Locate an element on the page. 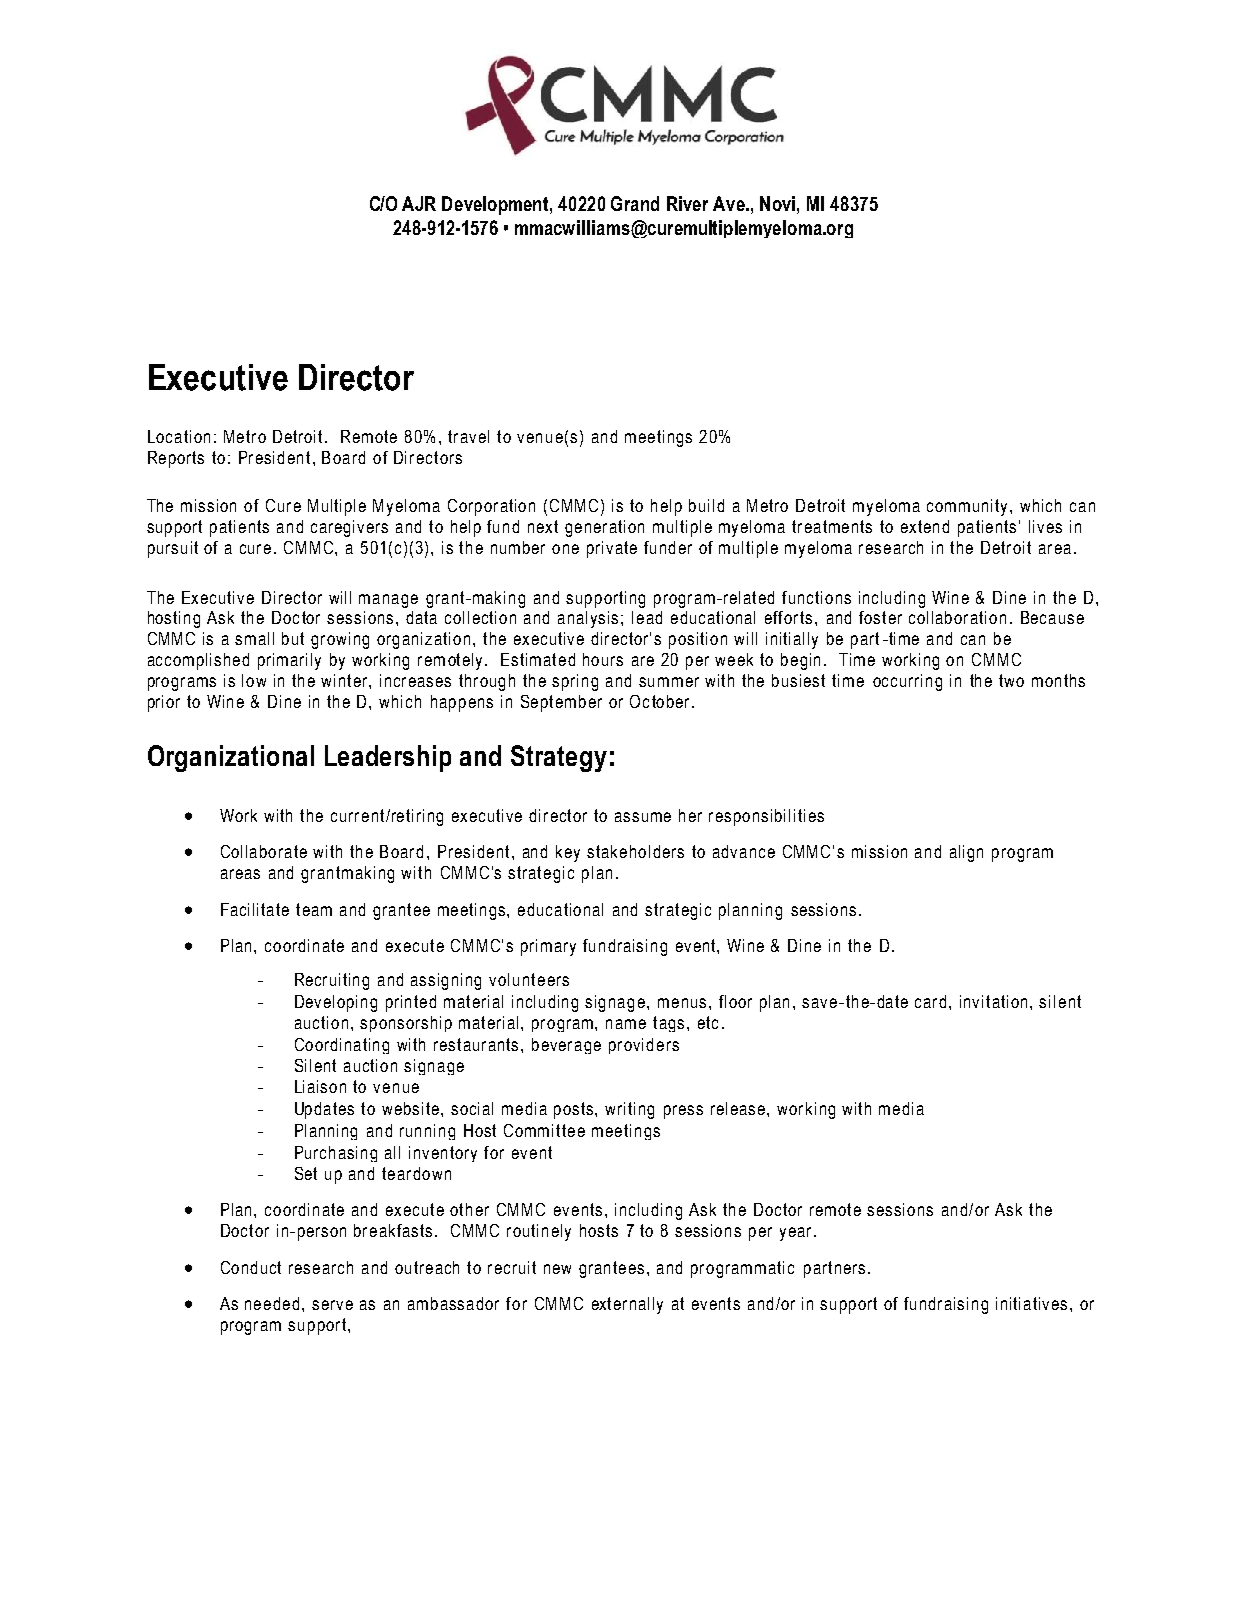  Developing is located at coordinates (336, 1003).
